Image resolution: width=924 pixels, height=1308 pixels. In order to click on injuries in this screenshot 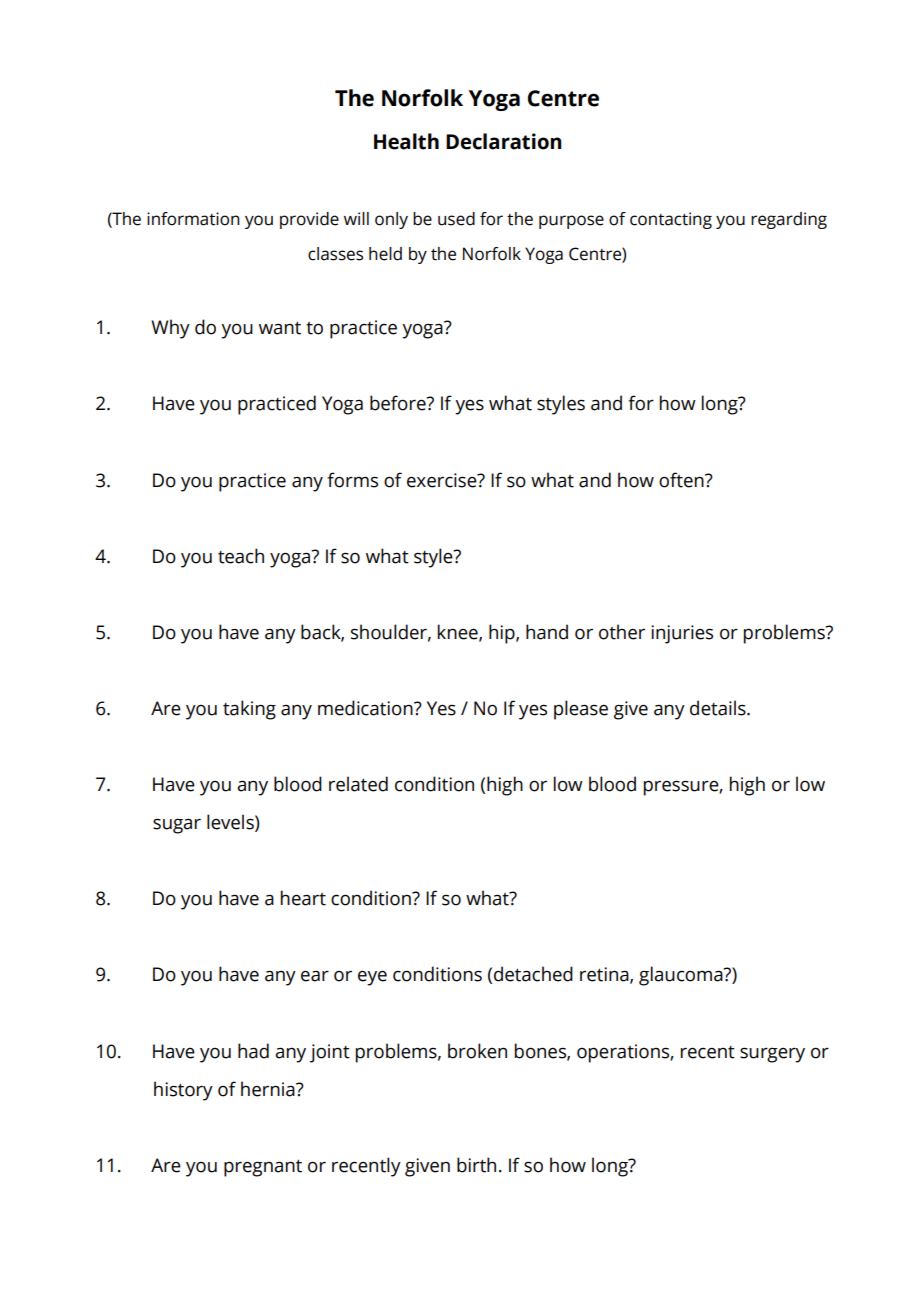, I will do `click(682, 634)`.
